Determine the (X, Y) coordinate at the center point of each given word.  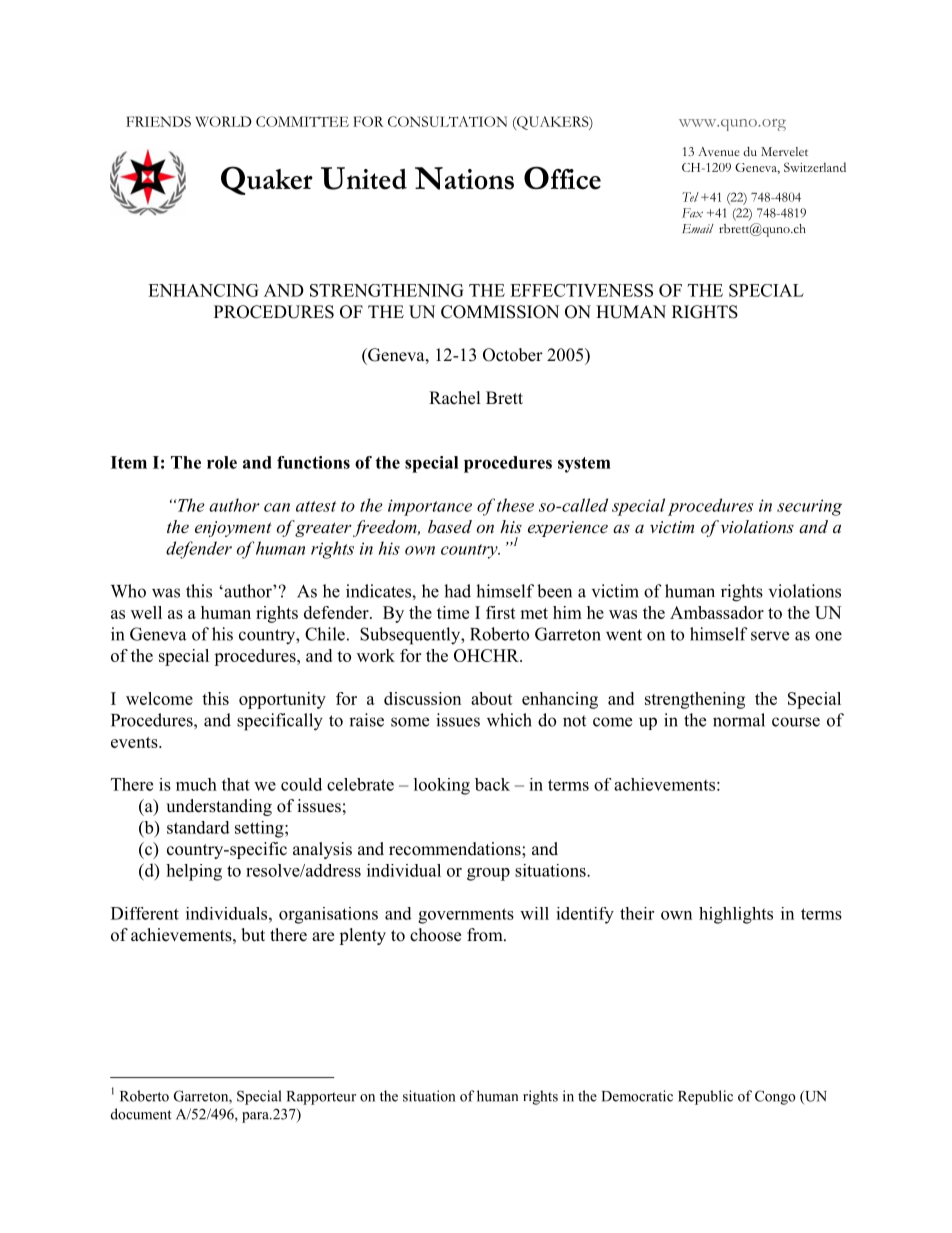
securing (809, 507)
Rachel (455, 398)
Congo (775, 1097)
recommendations (456, 849)
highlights (736, 915)
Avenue (718, 151)
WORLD (223, 121)
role (222, 462)
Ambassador (717, 612)
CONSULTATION (447, 121)
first (501, 612)
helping (194, 872)
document (141, 1114)
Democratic (637, 1096)
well (146, 612)
